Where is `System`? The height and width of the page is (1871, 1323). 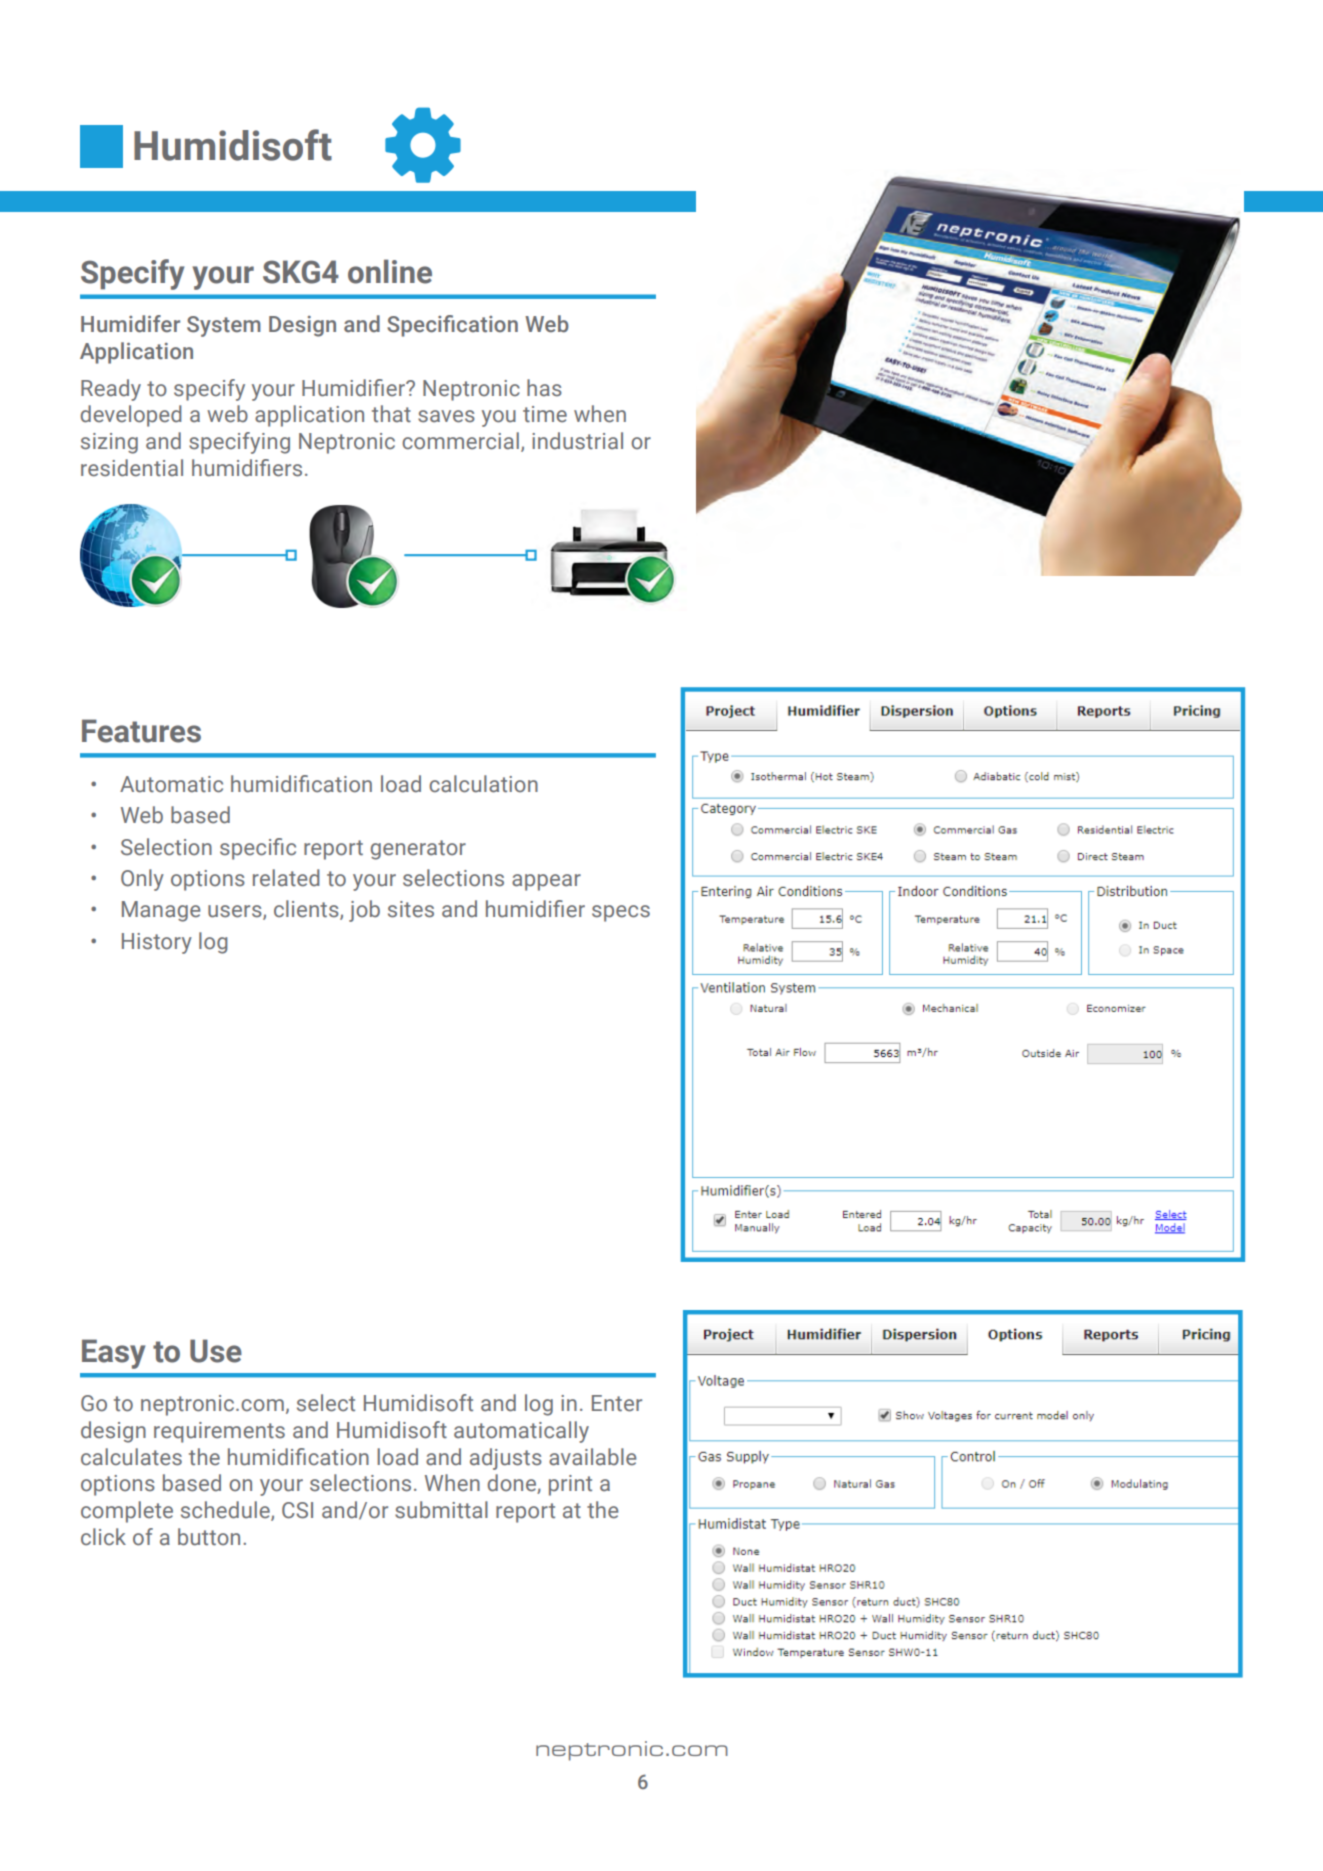 System is located at coordinates (224, 326).
